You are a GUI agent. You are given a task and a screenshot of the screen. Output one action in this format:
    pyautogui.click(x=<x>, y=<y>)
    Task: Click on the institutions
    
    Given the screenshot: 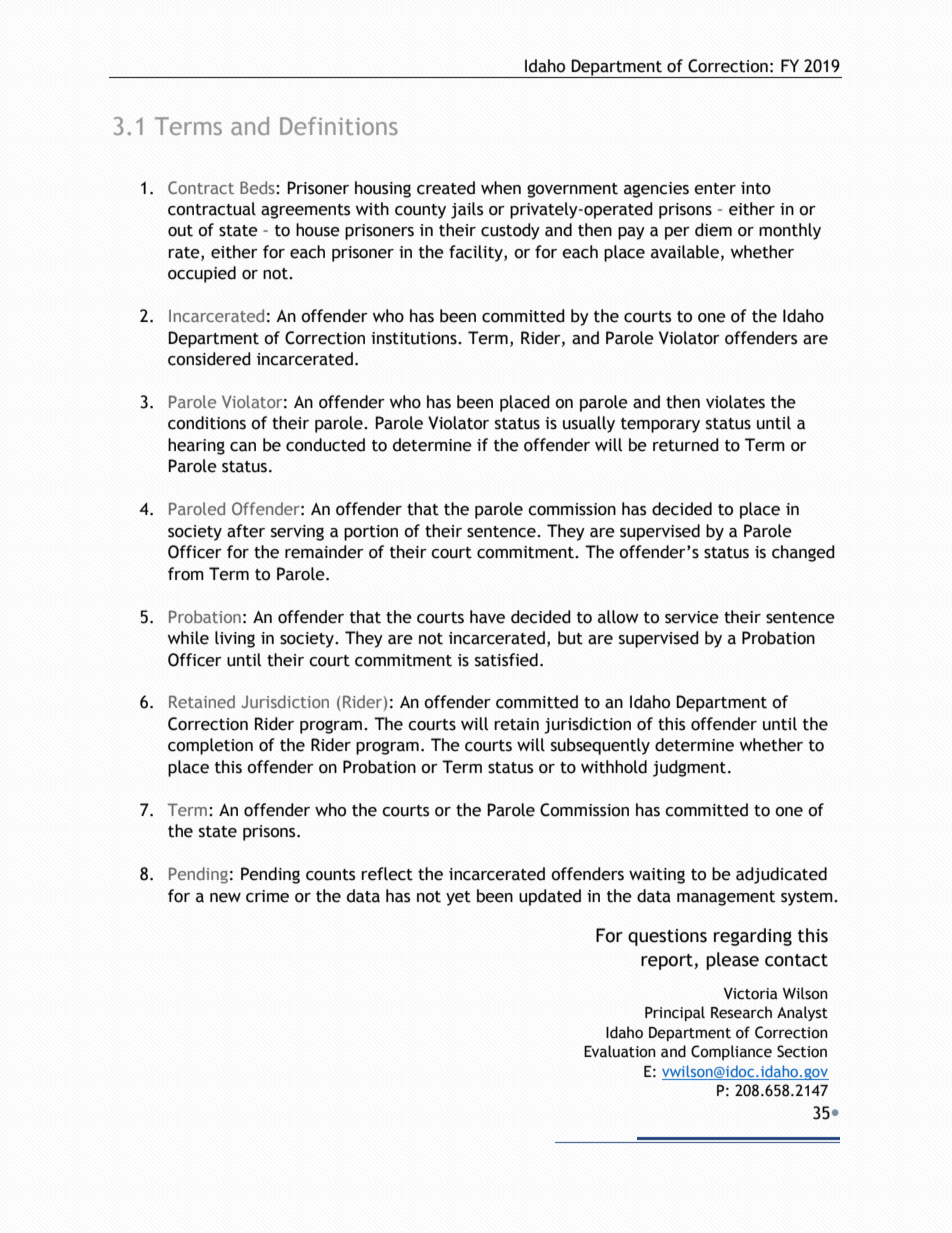 What is the action you would take?
    pyautogui.click(x=415, y=338)
